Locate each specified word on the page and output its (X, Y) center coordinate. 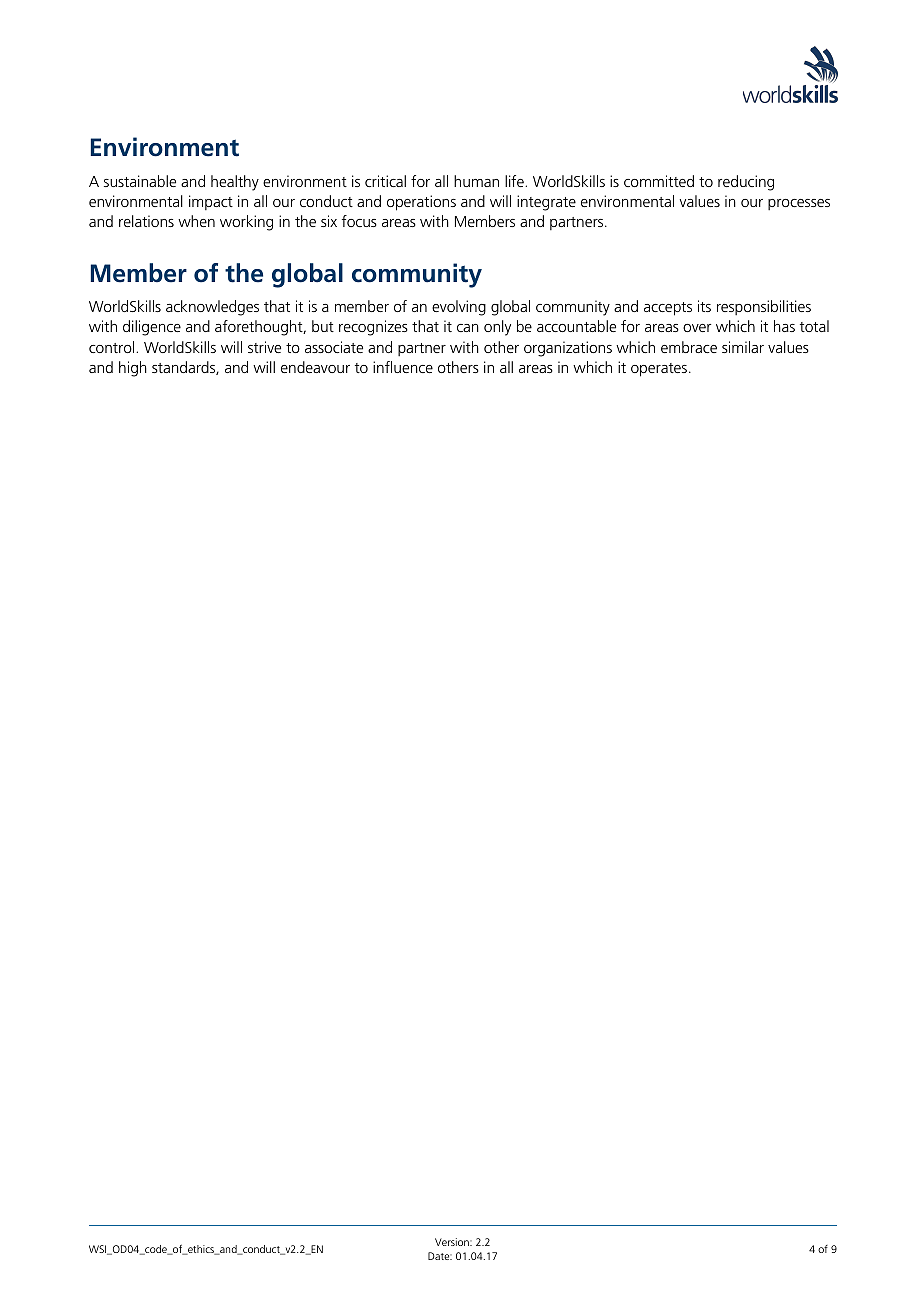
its (704, 306)
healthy (235, 183)
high (133, 369)
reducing (746, 183)
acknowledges (212, 308)
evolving (459, 308)
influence (403, 367)
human (476, 181)
